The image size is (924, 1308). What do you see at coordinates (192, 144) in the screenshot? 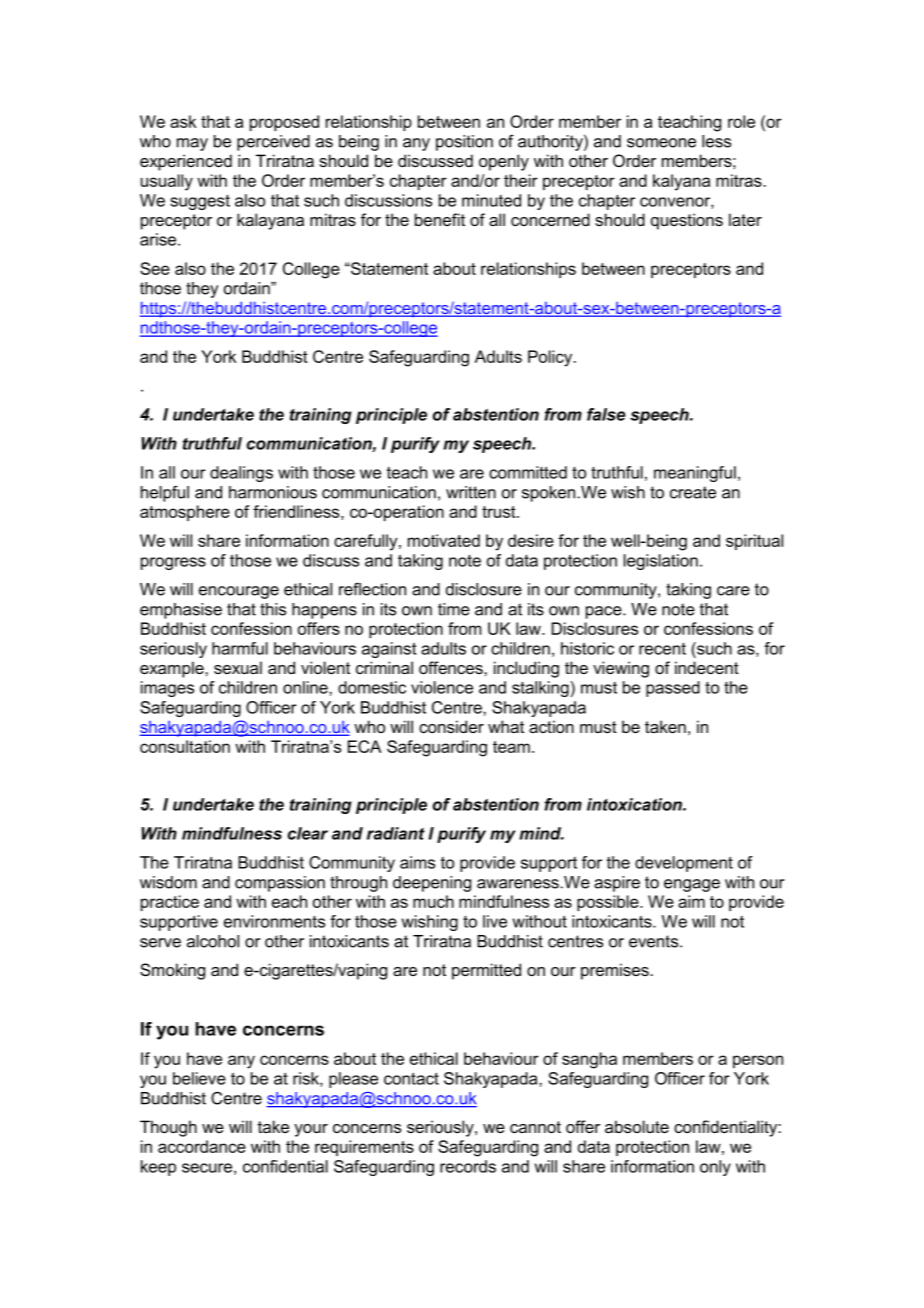
I see `may` at bounding box center [192, 144].
